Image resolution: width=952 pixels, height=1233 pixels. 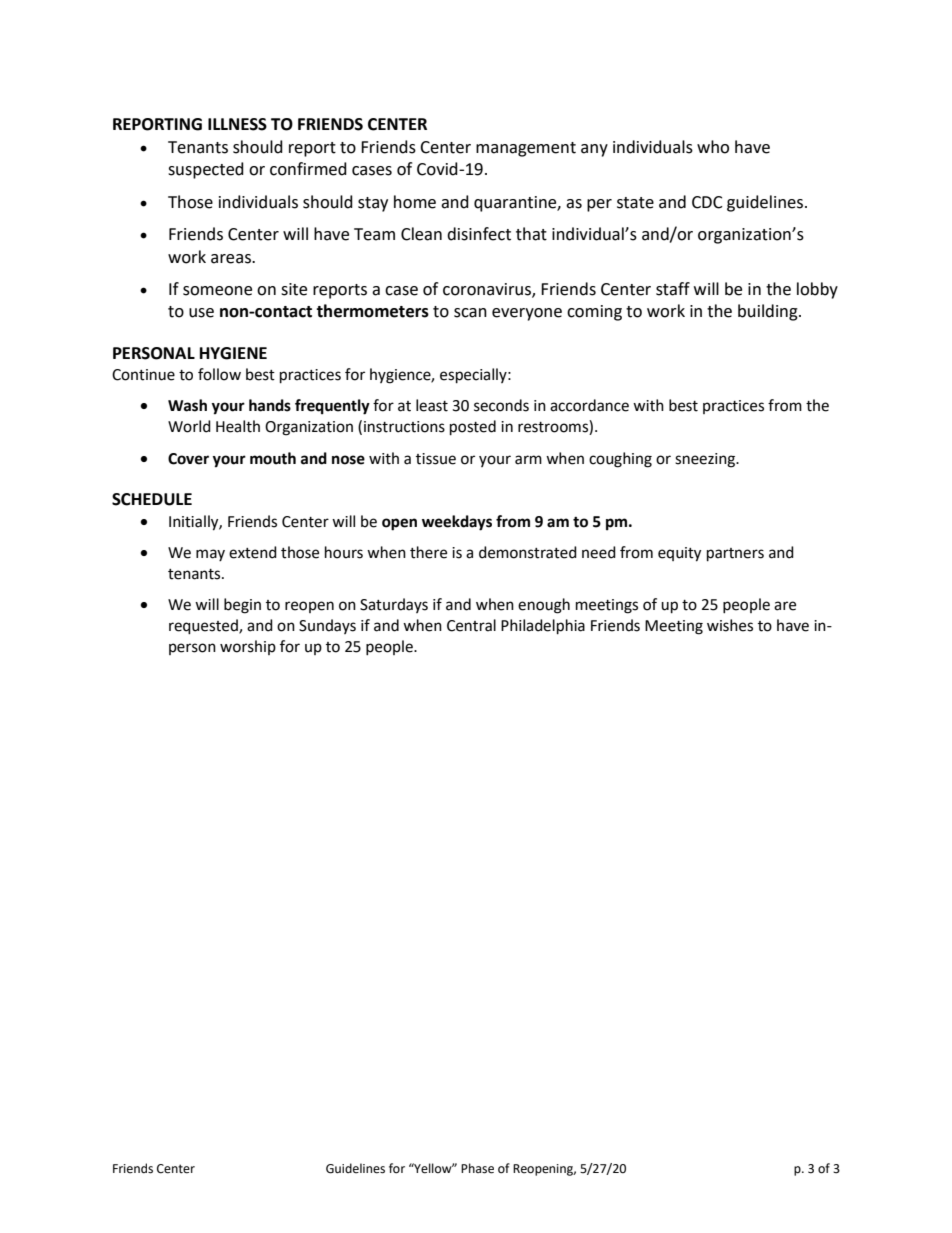 I want to click on management, so click(x=526, y=149).
